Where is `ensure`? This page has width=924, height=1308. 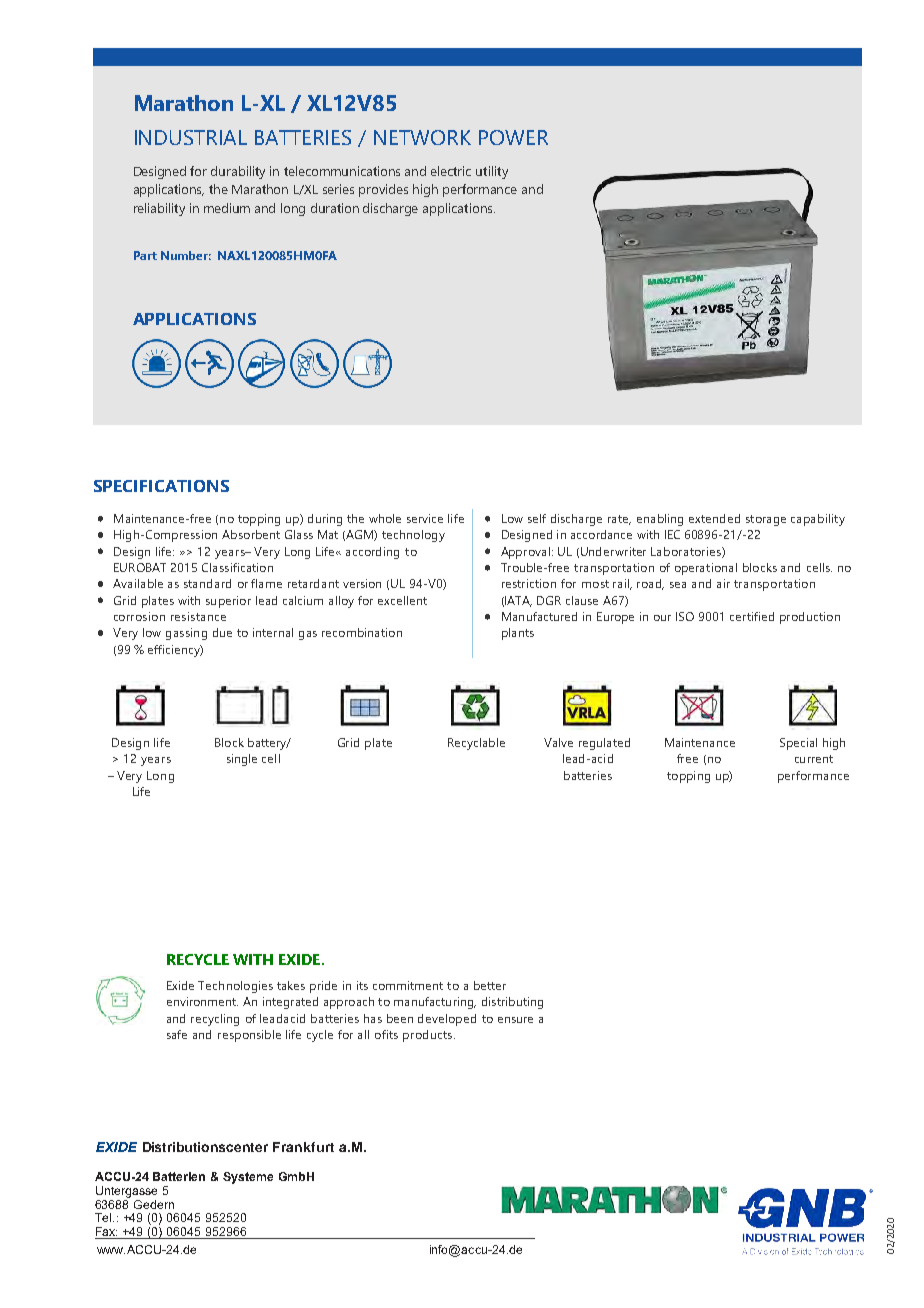
ensure is located at coordinates (515, 1020).
